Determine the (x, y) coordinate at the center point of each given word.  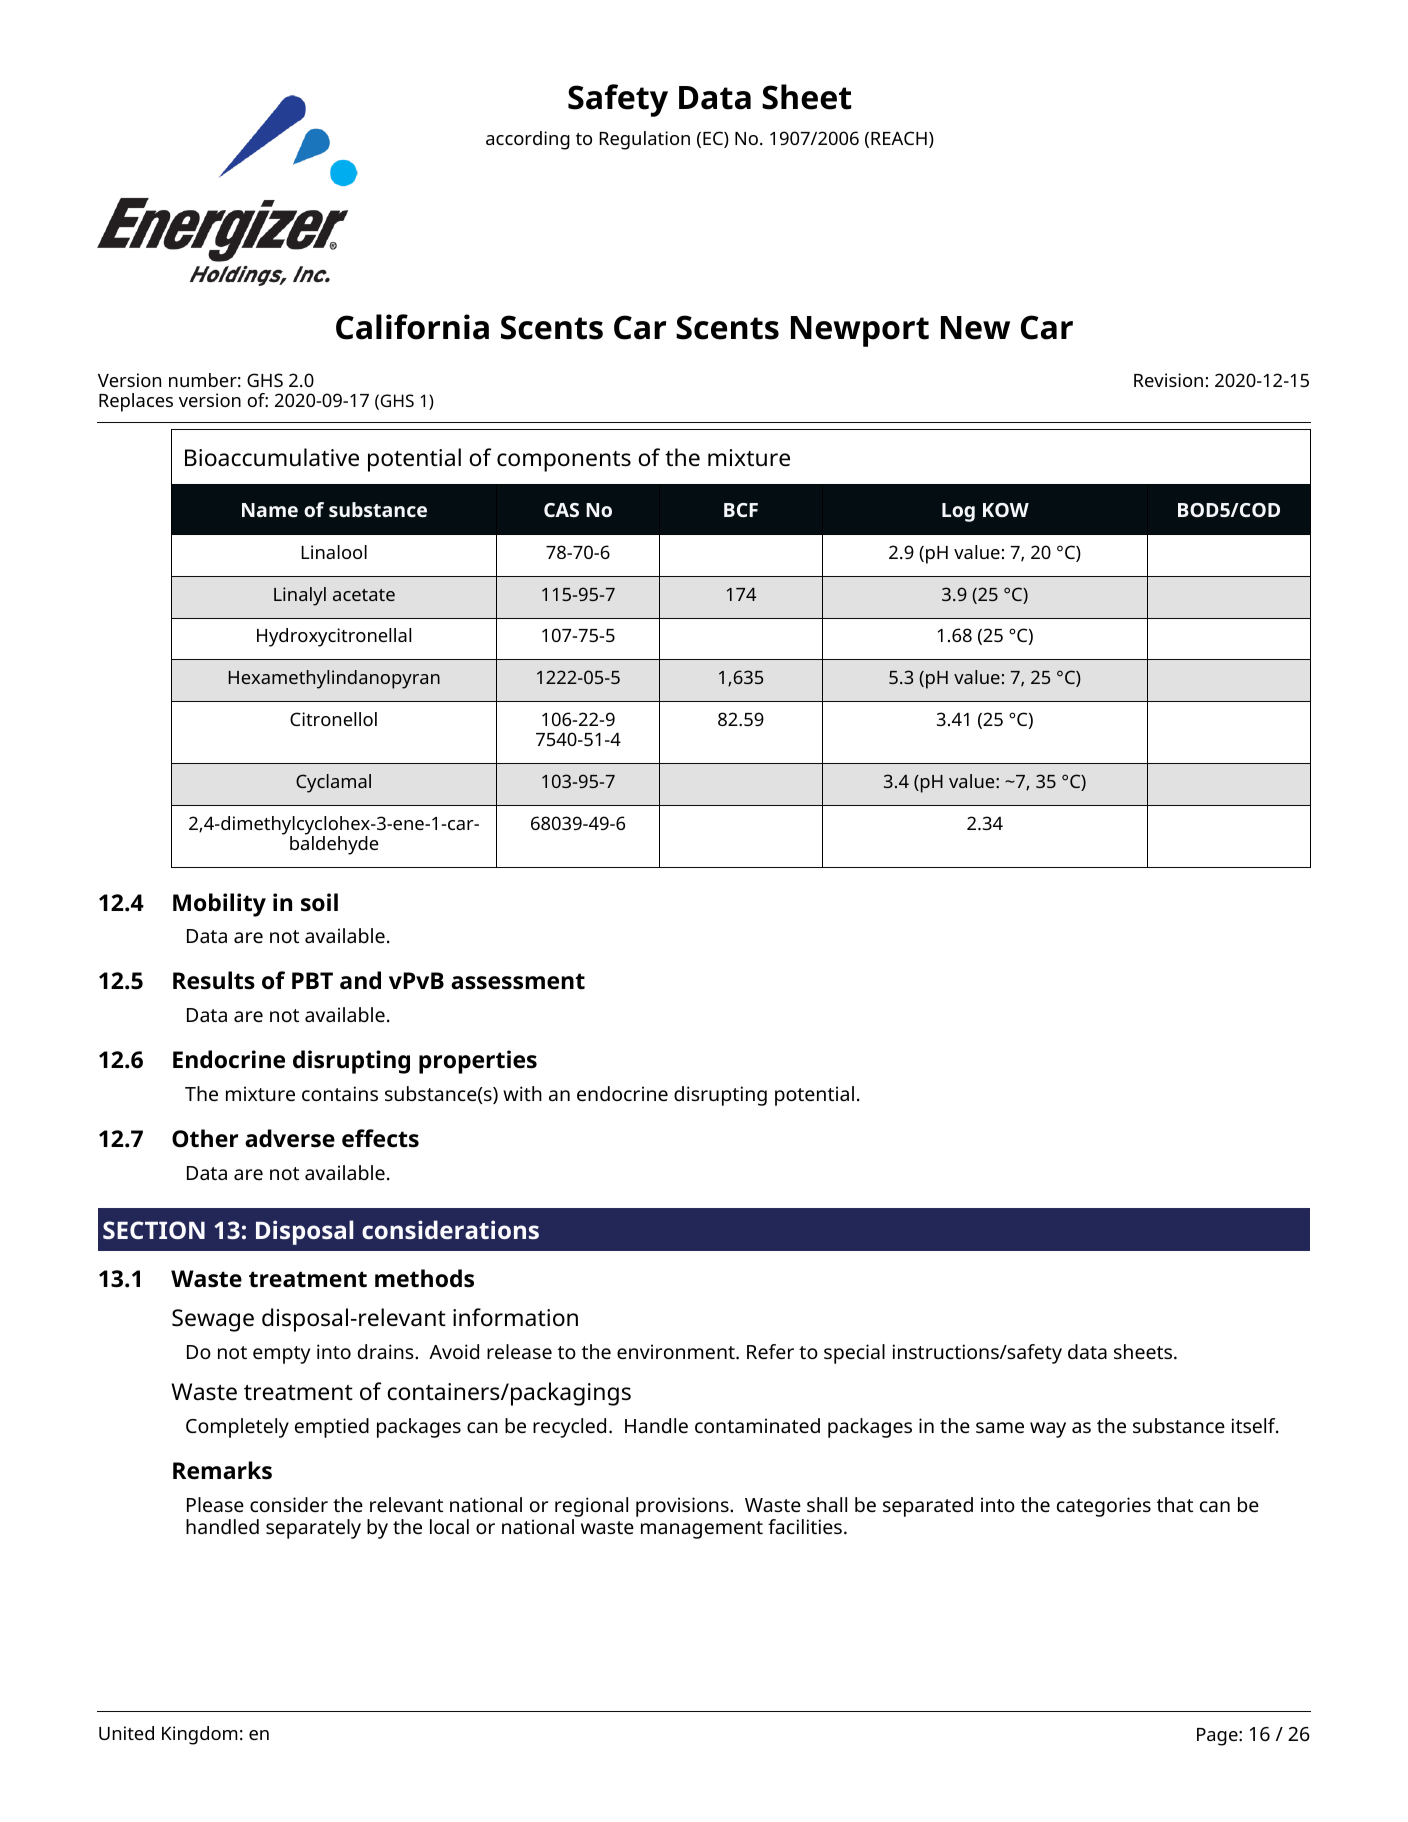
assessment (518, 981)
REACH (899, 138)
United (126, 1733)
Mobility (219, 905)
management (702, 1530)
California (412, 327)
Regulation (644, 140)
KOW (1006, 510)
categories (1104, 1507)
